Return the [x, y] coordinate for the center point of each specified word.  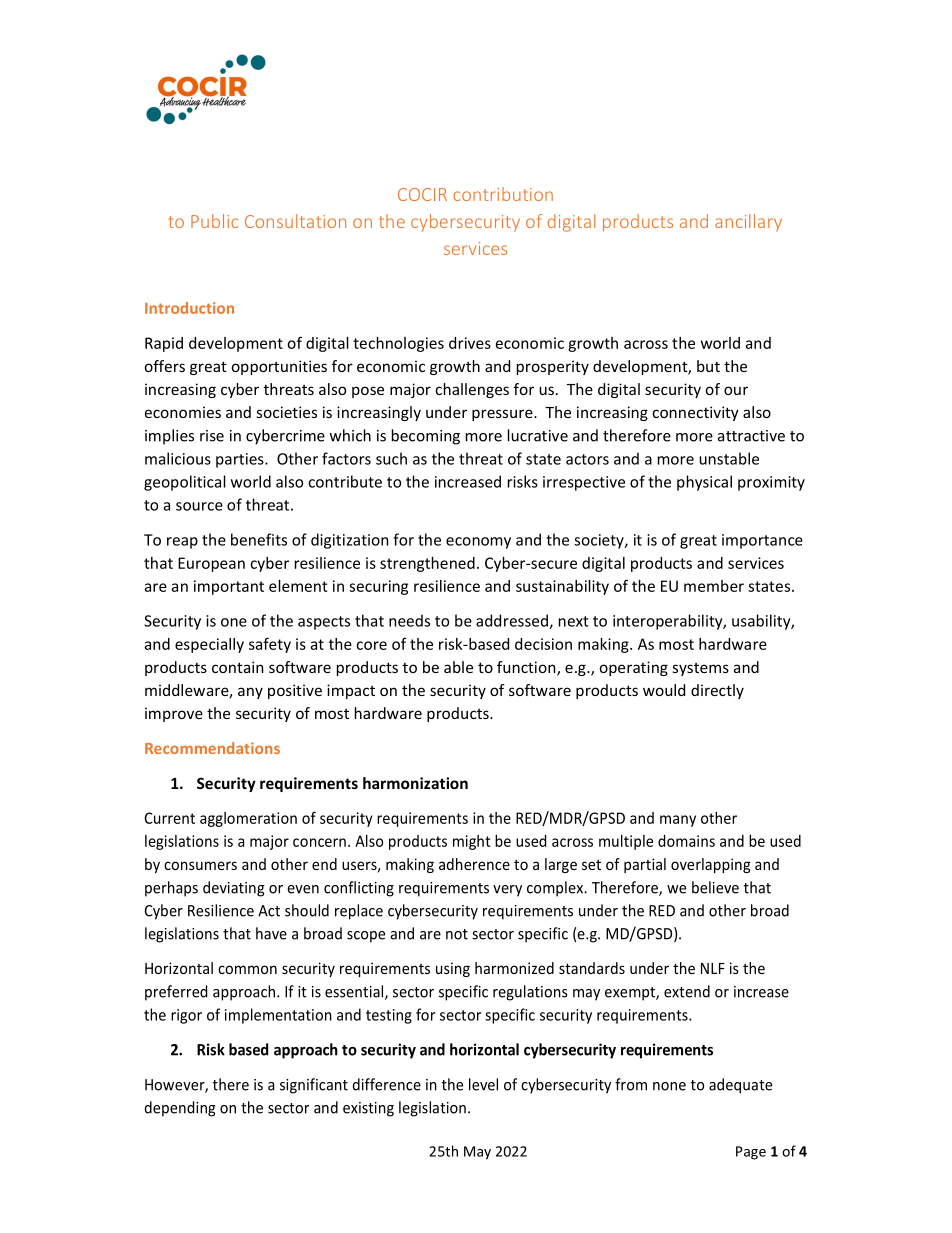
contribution [503, 194]
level [483, 1084]
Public [215, 221]
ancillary [748, 223]
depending [180, 1109]
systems [700, 669]
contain [237, 667]
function [527, 668]
